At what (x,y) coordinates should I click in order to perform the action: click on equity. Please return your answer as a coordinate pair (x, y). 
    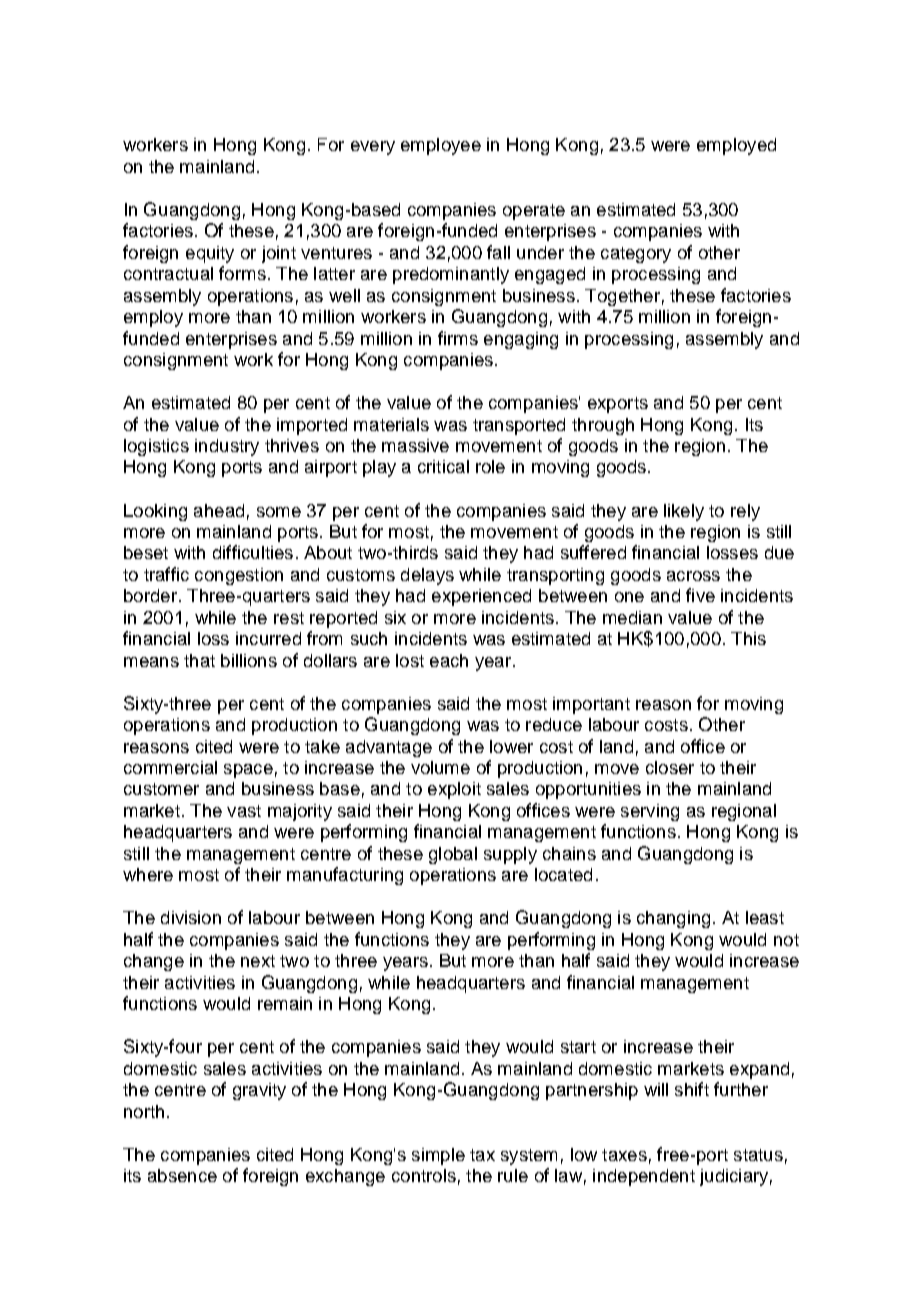
    Looking at the image, I should click on (210, 254).
